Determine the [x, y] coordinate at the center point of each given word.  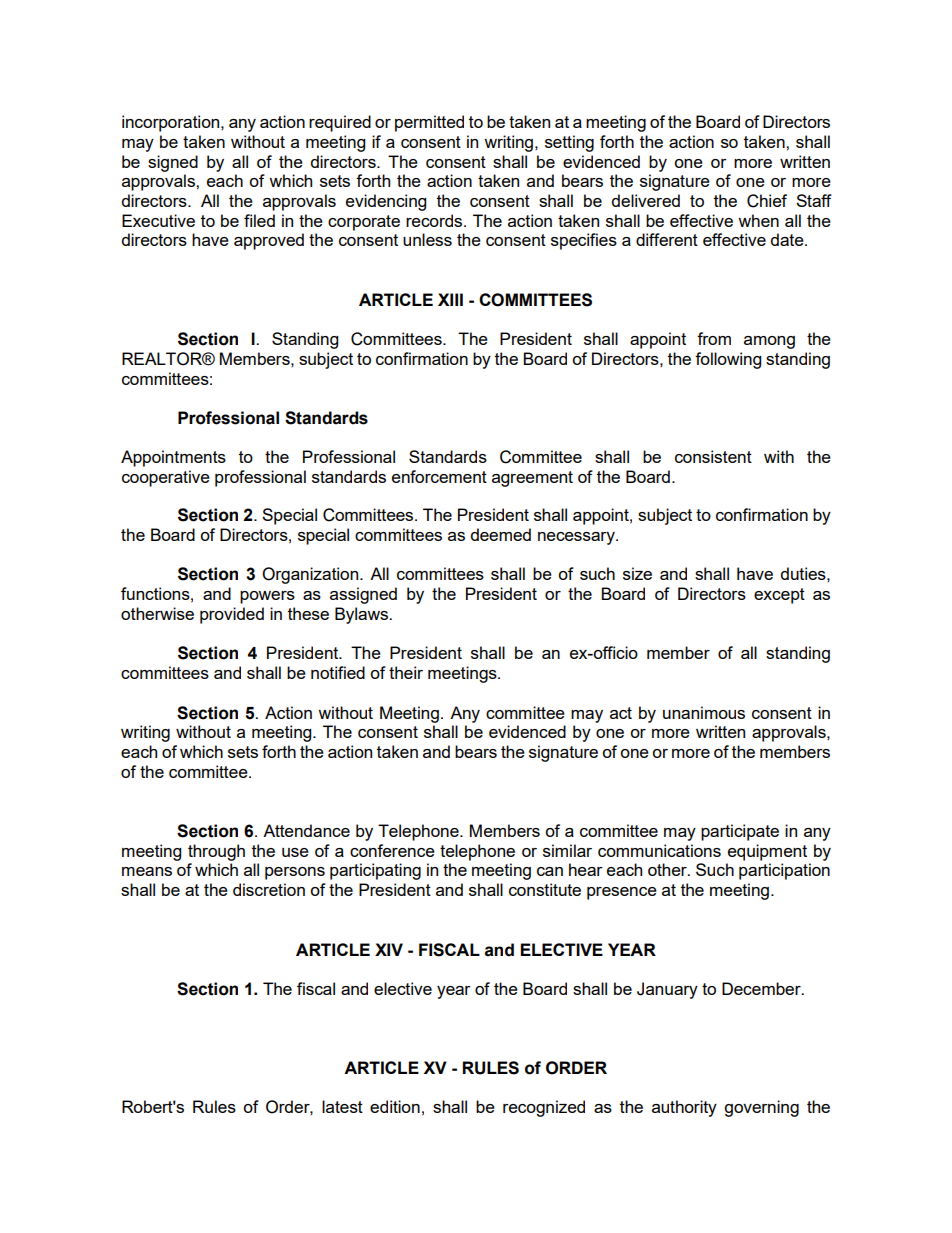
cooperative [166, 478]
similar [567, 850]
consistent [713, 456]
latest [342, 1106]
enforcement [439, 476]
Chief [767, 201]
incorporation [172, 123]
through [216, 852]
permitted [429, 123]
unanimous [704, 712]
